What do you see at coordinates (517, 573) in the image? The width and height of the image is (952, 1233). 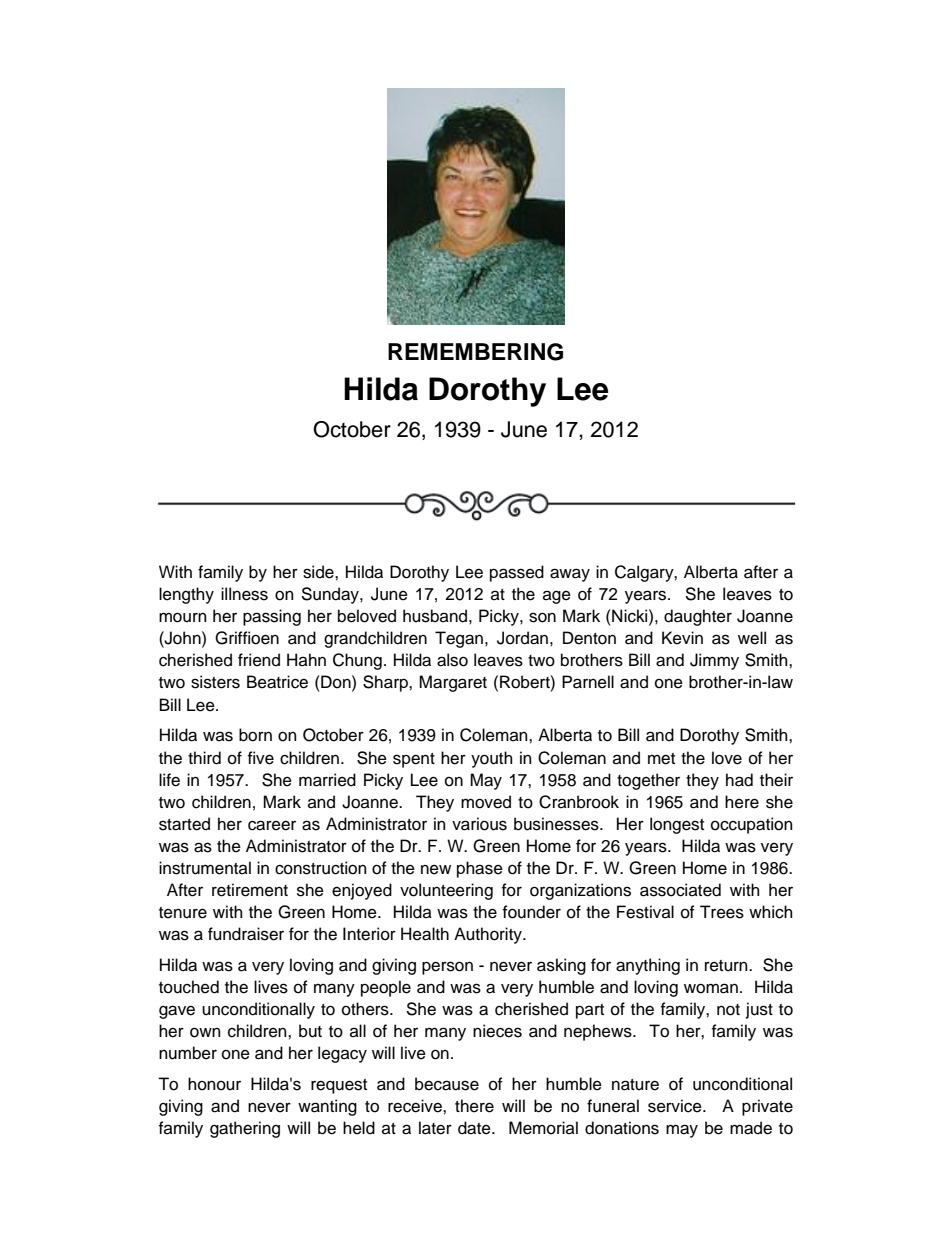 I see `passed` at bounding box center [517, 573].
